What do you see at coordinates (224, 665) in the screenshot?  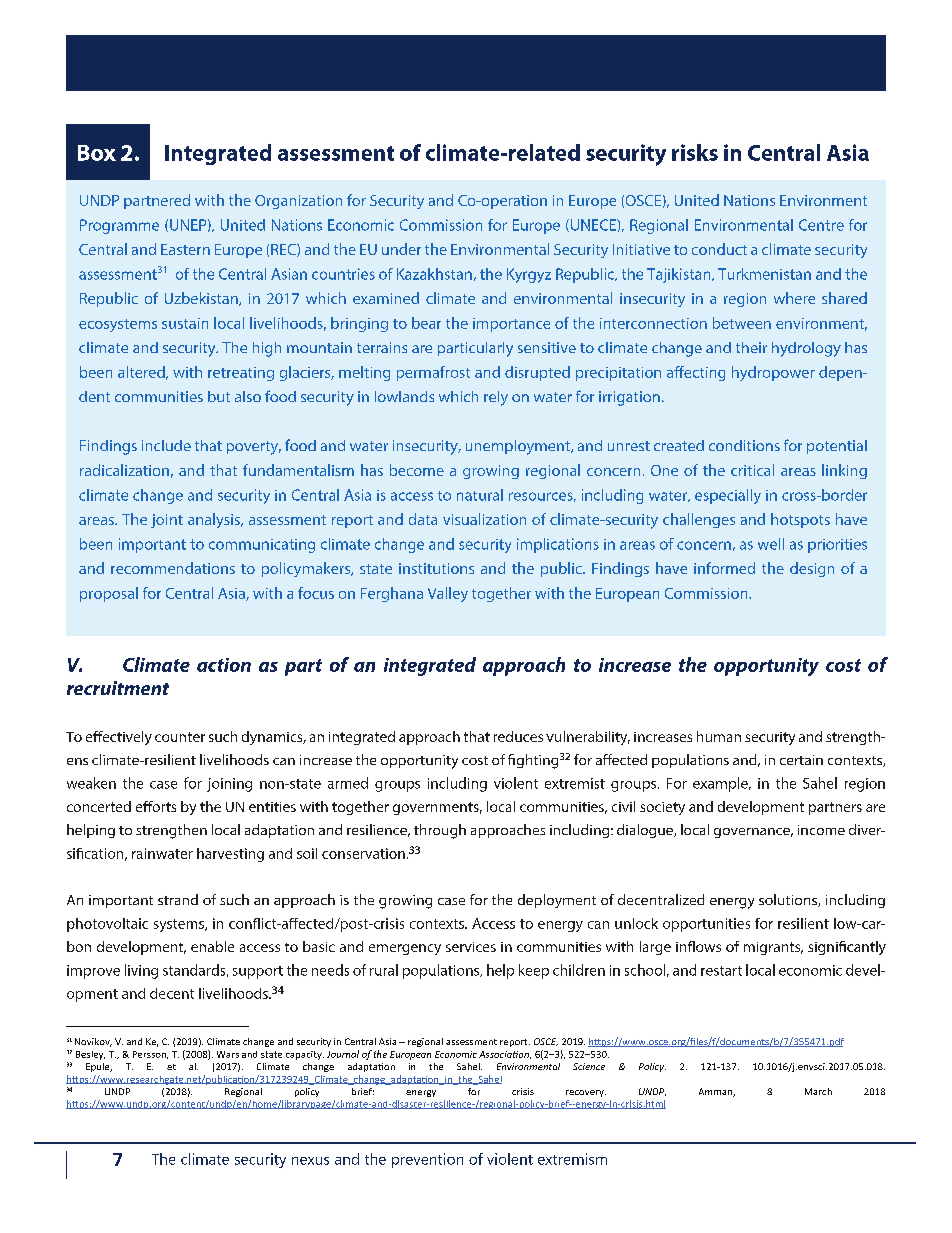 I see `action` at bounding box center [224, 665].
